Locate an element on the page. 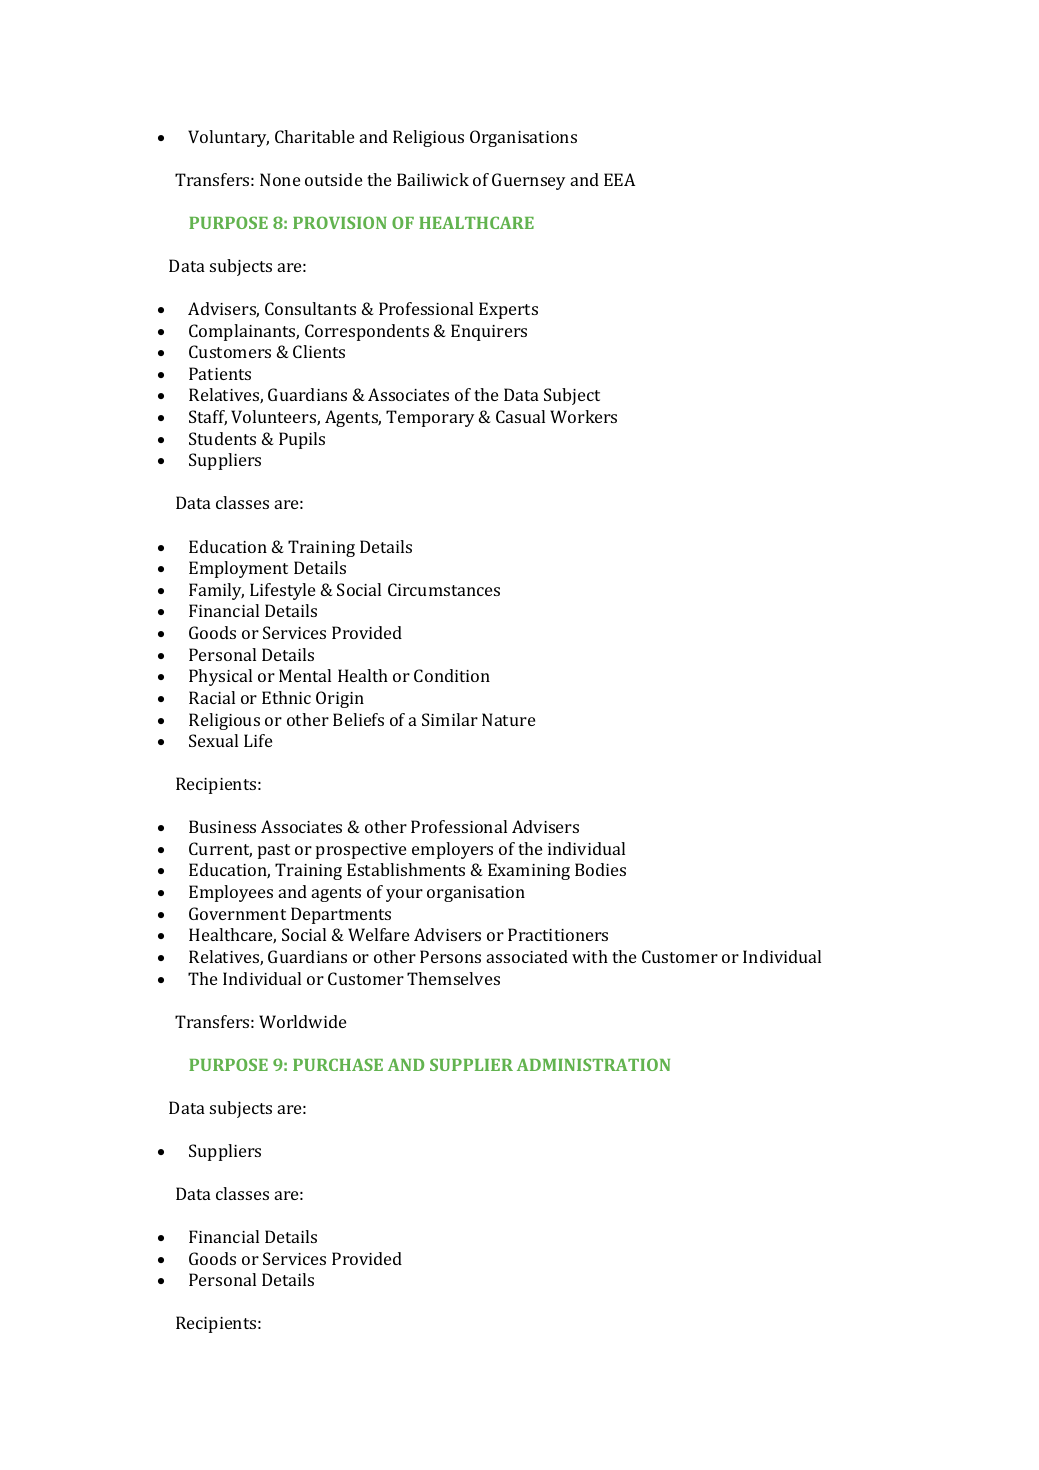 The width and height of the page is (1039, 1470). Patients is located at coordinates (220, 373).
